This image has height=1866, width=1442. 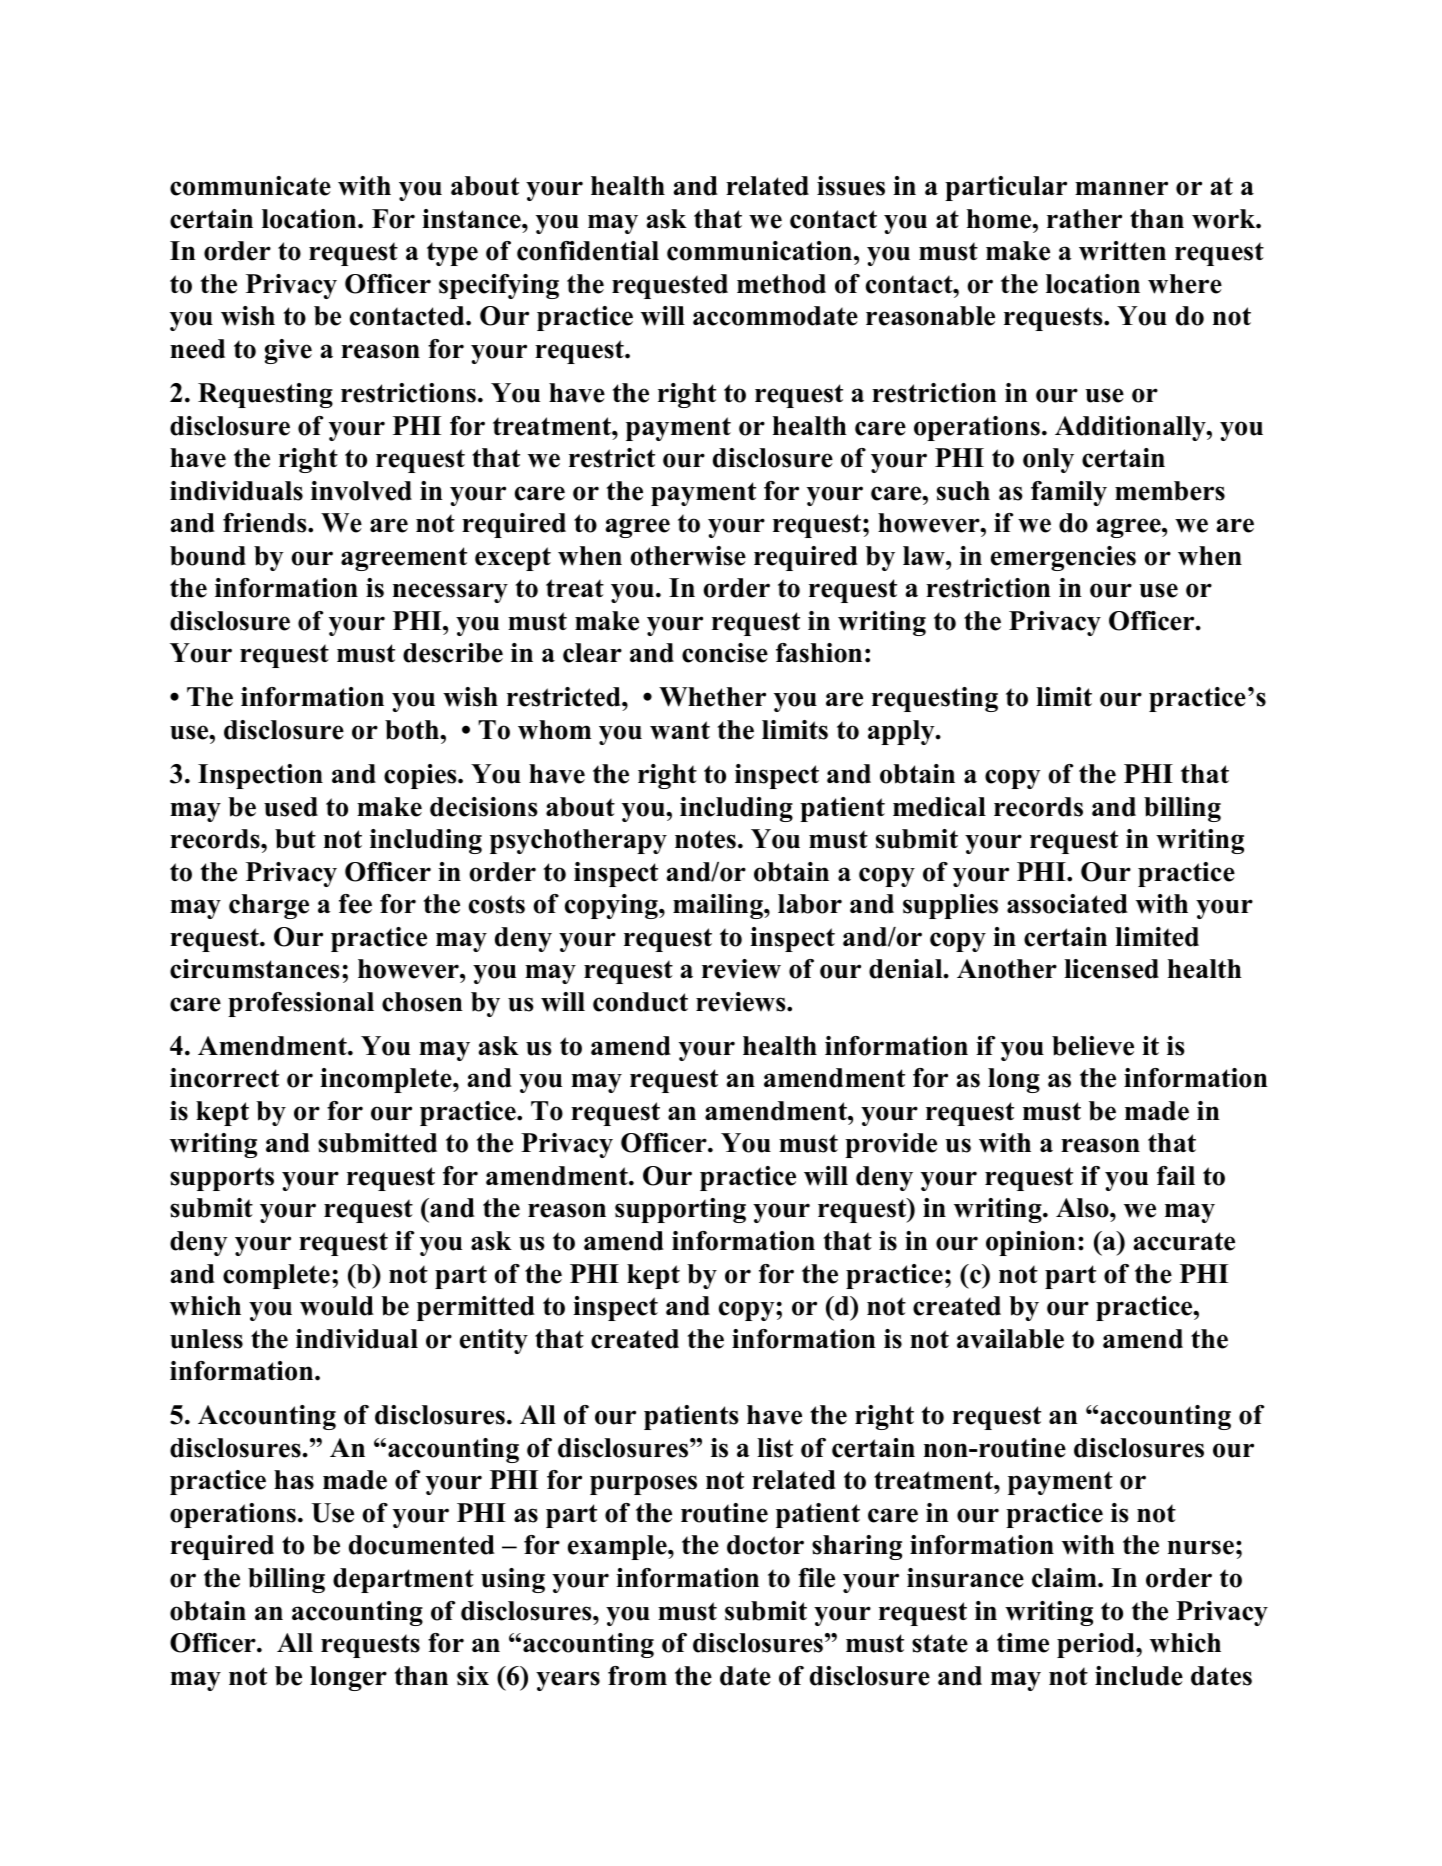 What do you see at coordinates (250, 186) in the image?
I see `communicate` at bounding box center [250, 186].
